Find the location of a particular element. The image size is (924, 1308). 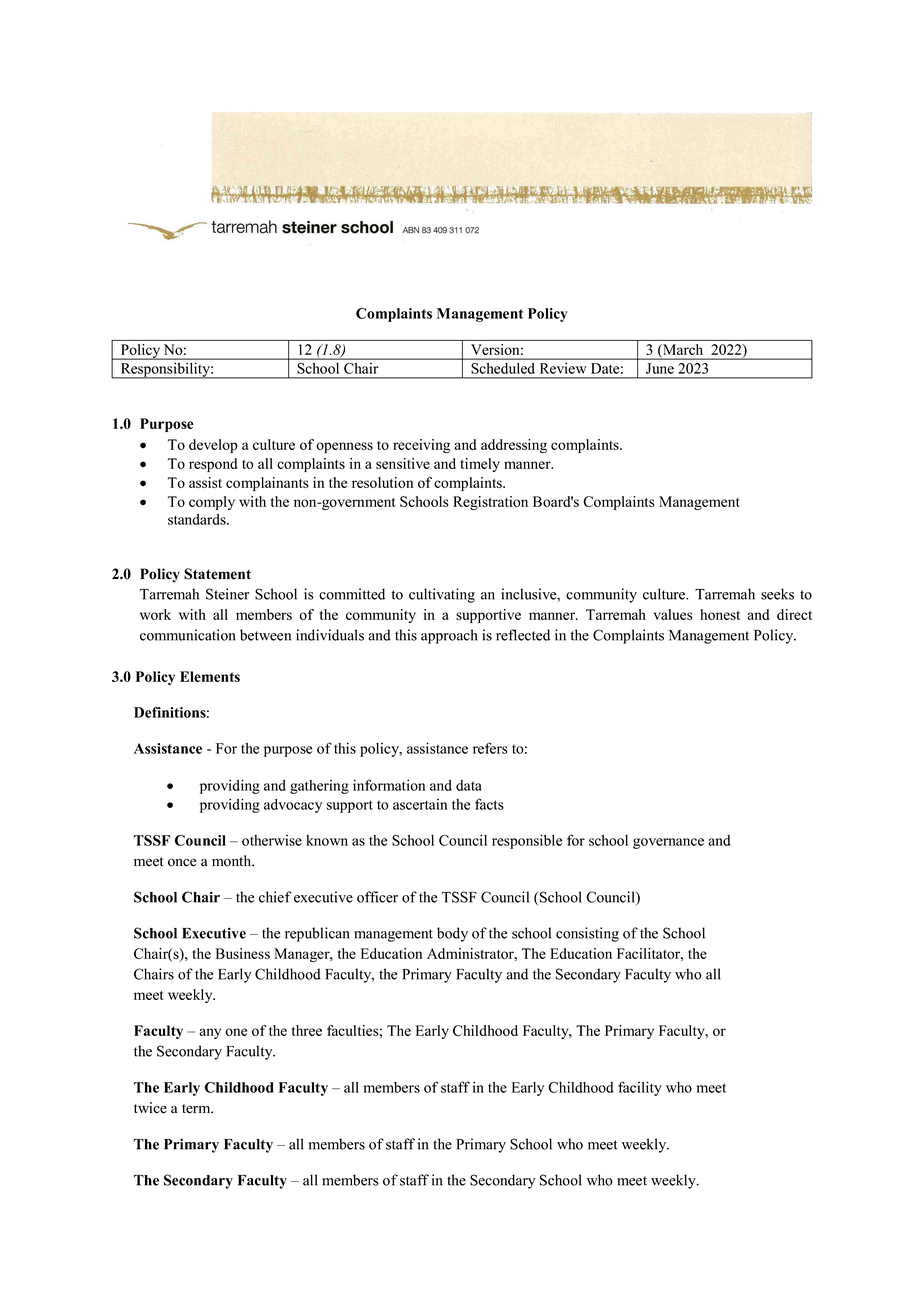

Business is located at coordinates (243, 953).
